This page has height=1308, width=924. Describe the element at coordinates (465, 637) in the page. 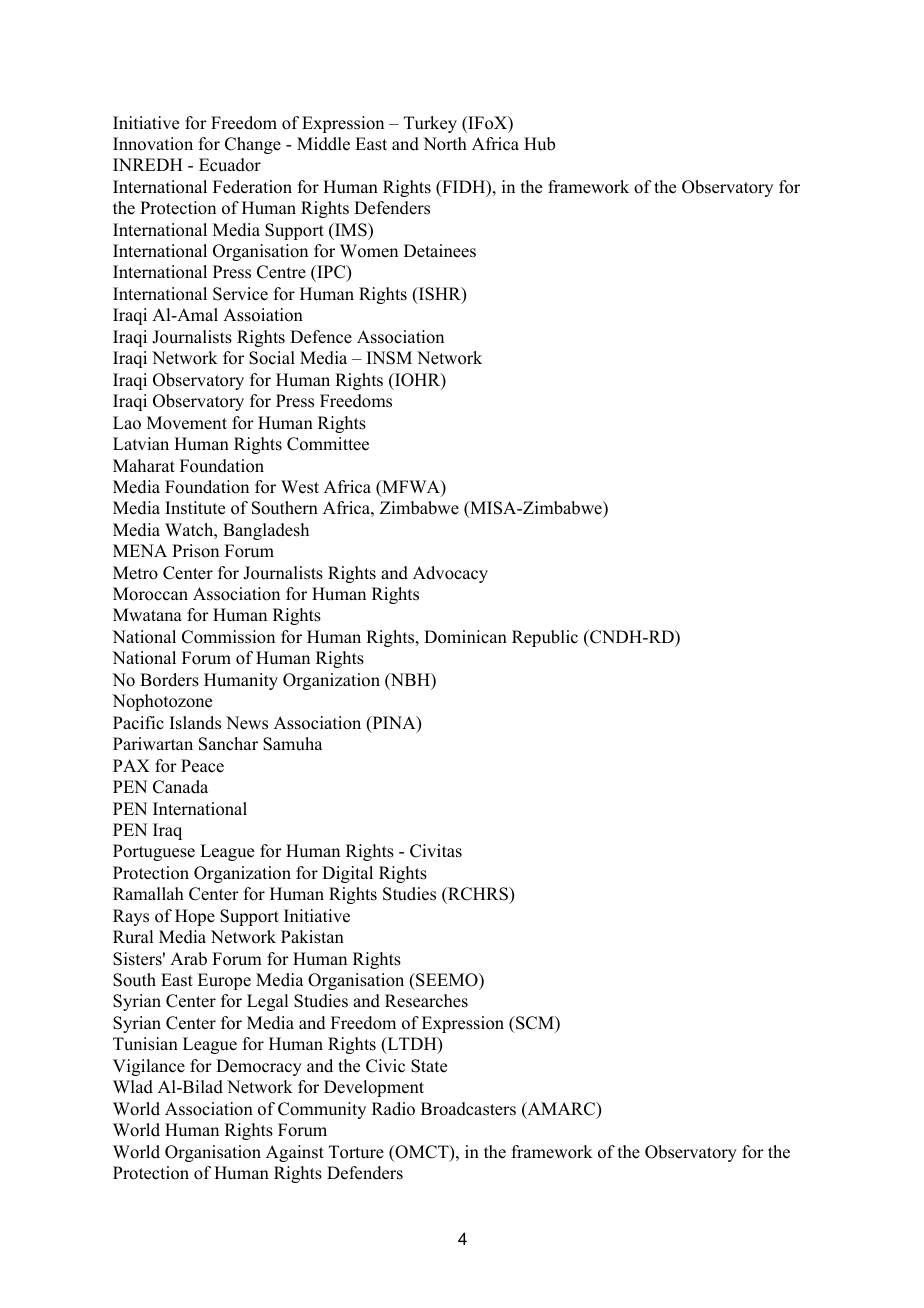

I see `Dominican` at that location.
